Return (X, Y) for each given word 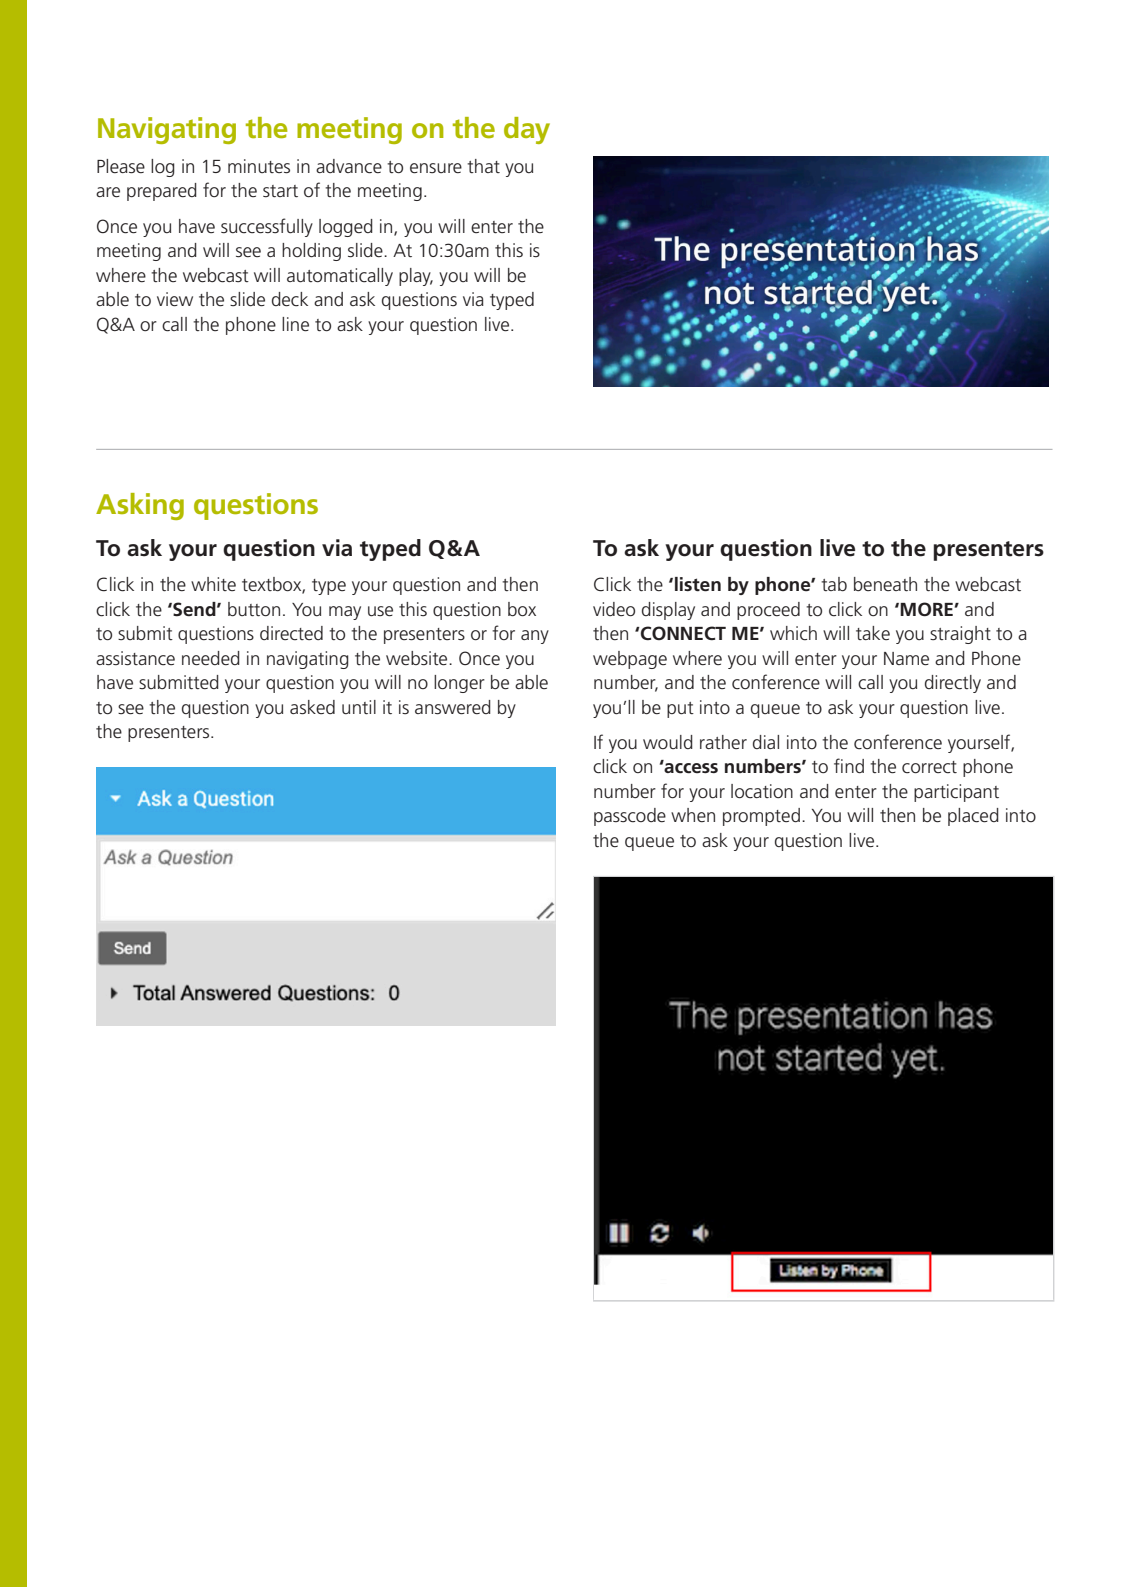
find (849, 765)
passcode (630, 817)
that (483, 166)
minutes (259, 166)
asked (312, 707)
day (527, 130)
